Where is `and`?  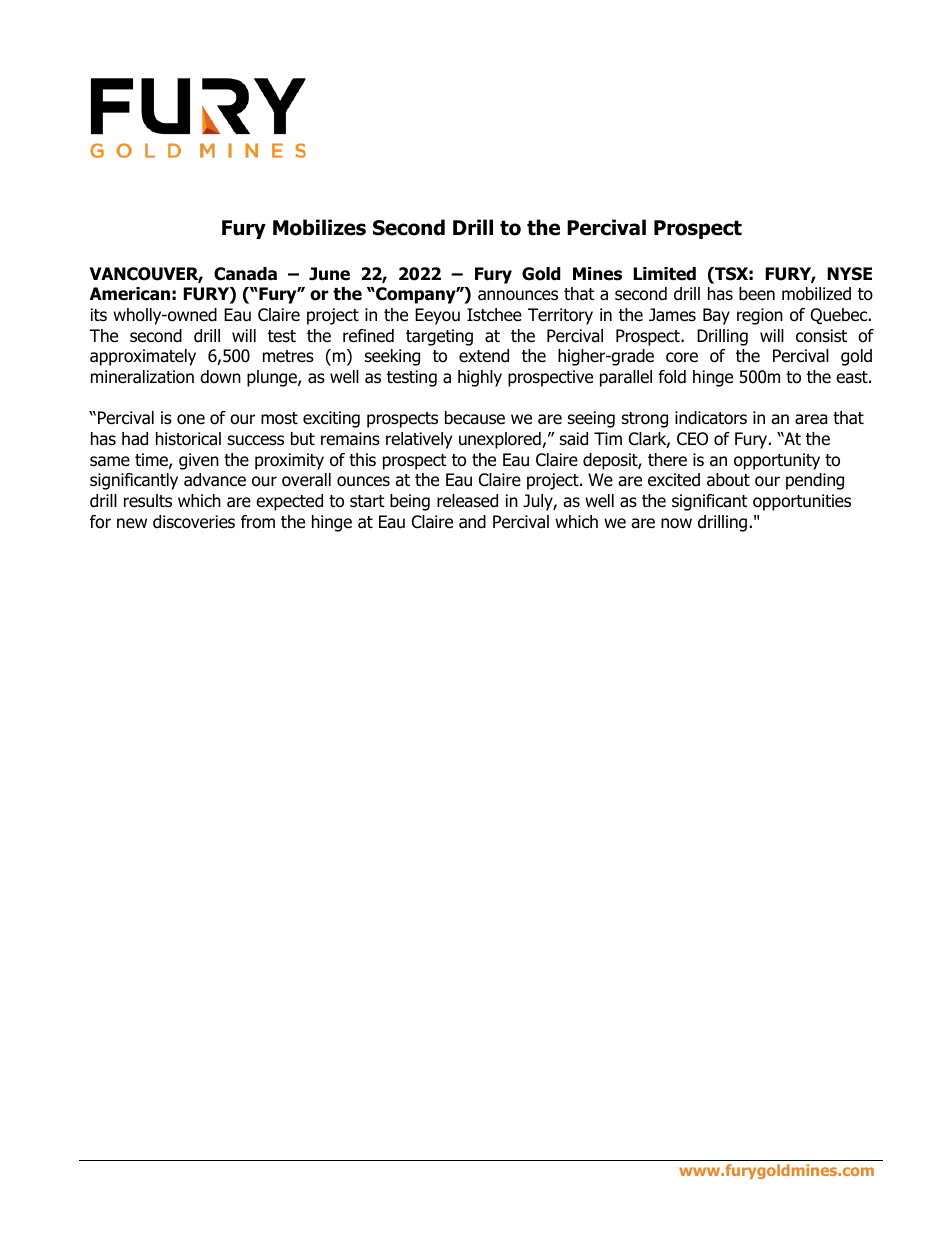 and is located at coordinates (472, 522).
